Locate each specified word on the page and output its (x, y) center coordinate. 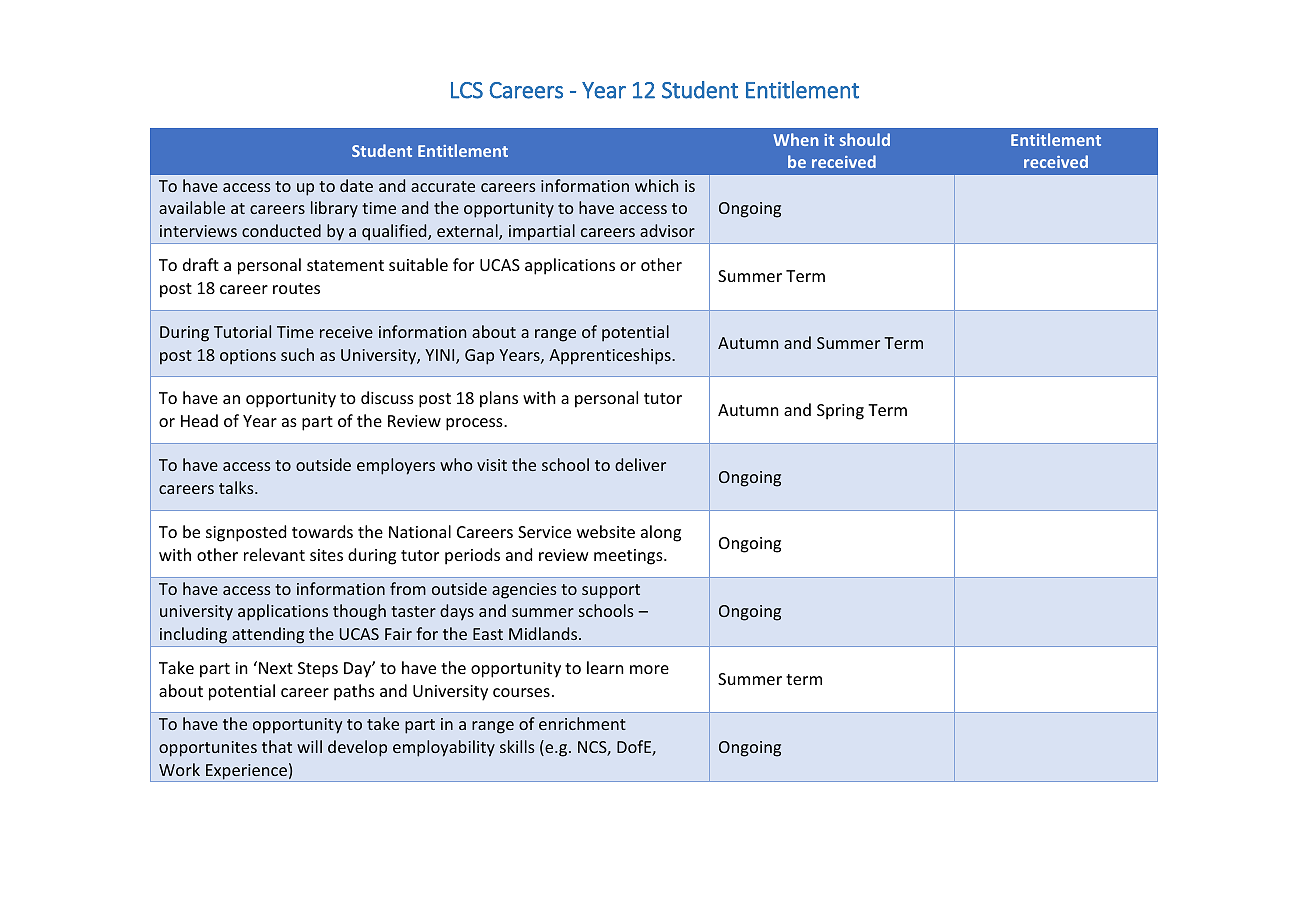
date (356, 185)
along (661, 533)
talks (237, 487)
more (649, 669)
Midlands (544, 633)
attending (268, 635)
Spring (840, 412)
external (468, 232)
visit (492, 465)
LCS (467, 90)
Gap (479, 357)
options (248, 357)
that (277, 746)
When (796, 139)
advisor (667, 230)
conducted (281, 230)
